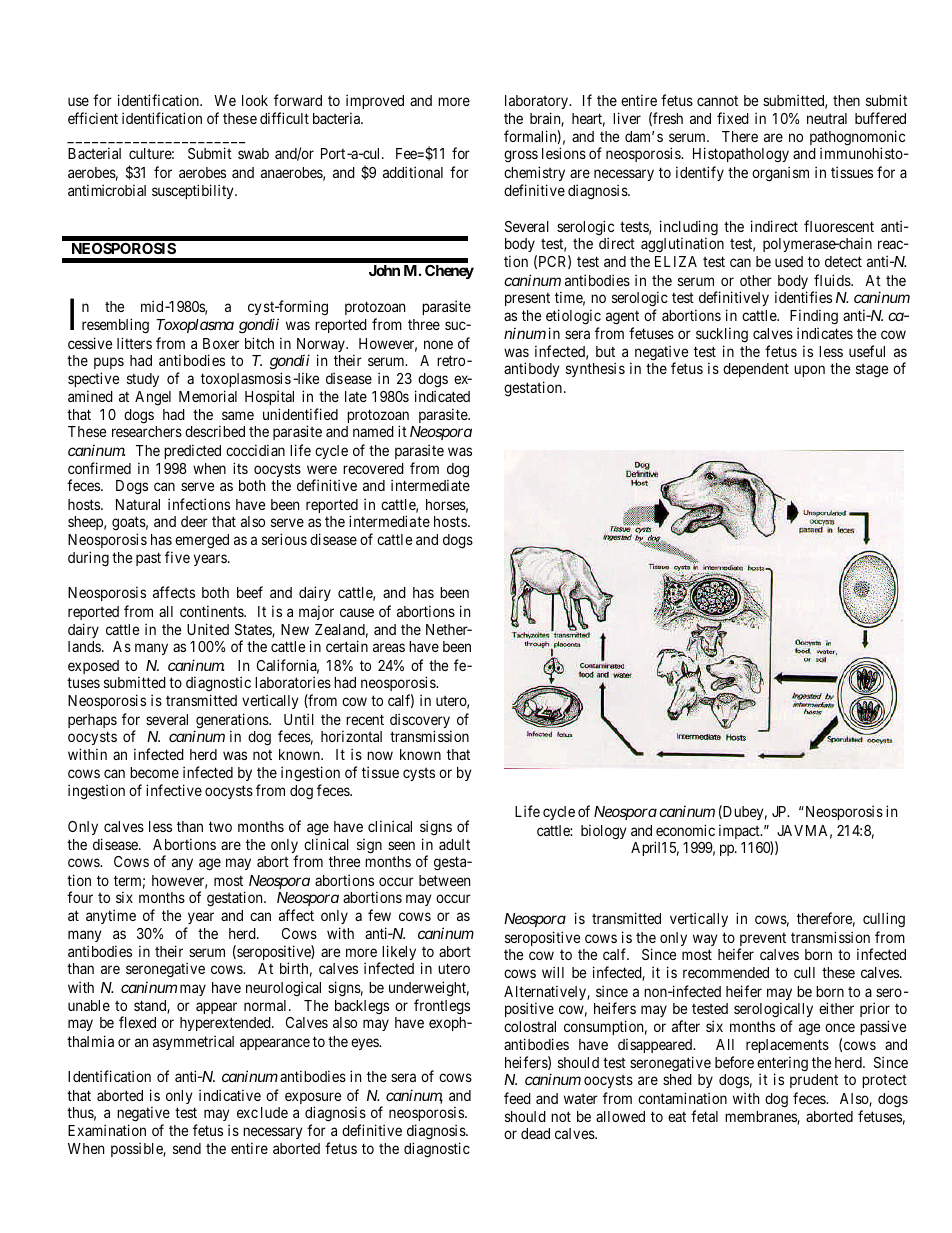  Describe the element at coordinates (521, 157) in the image. I see `gross` at that location.
